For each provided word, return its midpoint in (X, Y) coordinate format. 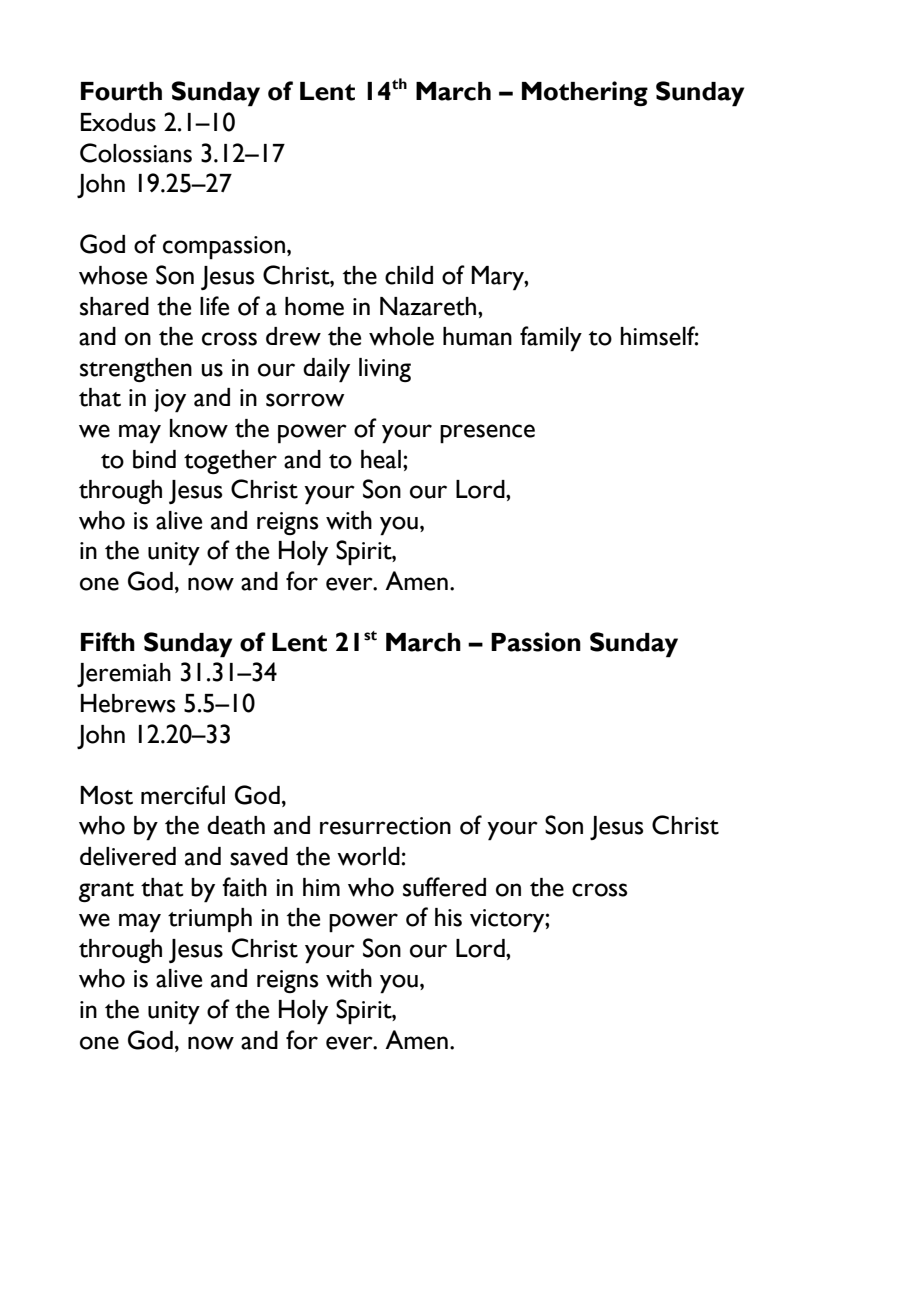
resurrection (385, 826)
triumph (210, 920)
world (369, 856)
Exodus (118, 122)
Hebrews (128, 703)
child (409, 275)
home (314, 306)
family (551, 339)
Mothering (585, 94)
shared (114, 306)
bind (154, 459)
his (448, 917)
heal (381, 459)
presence (487, 433)
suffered (444, 887)
